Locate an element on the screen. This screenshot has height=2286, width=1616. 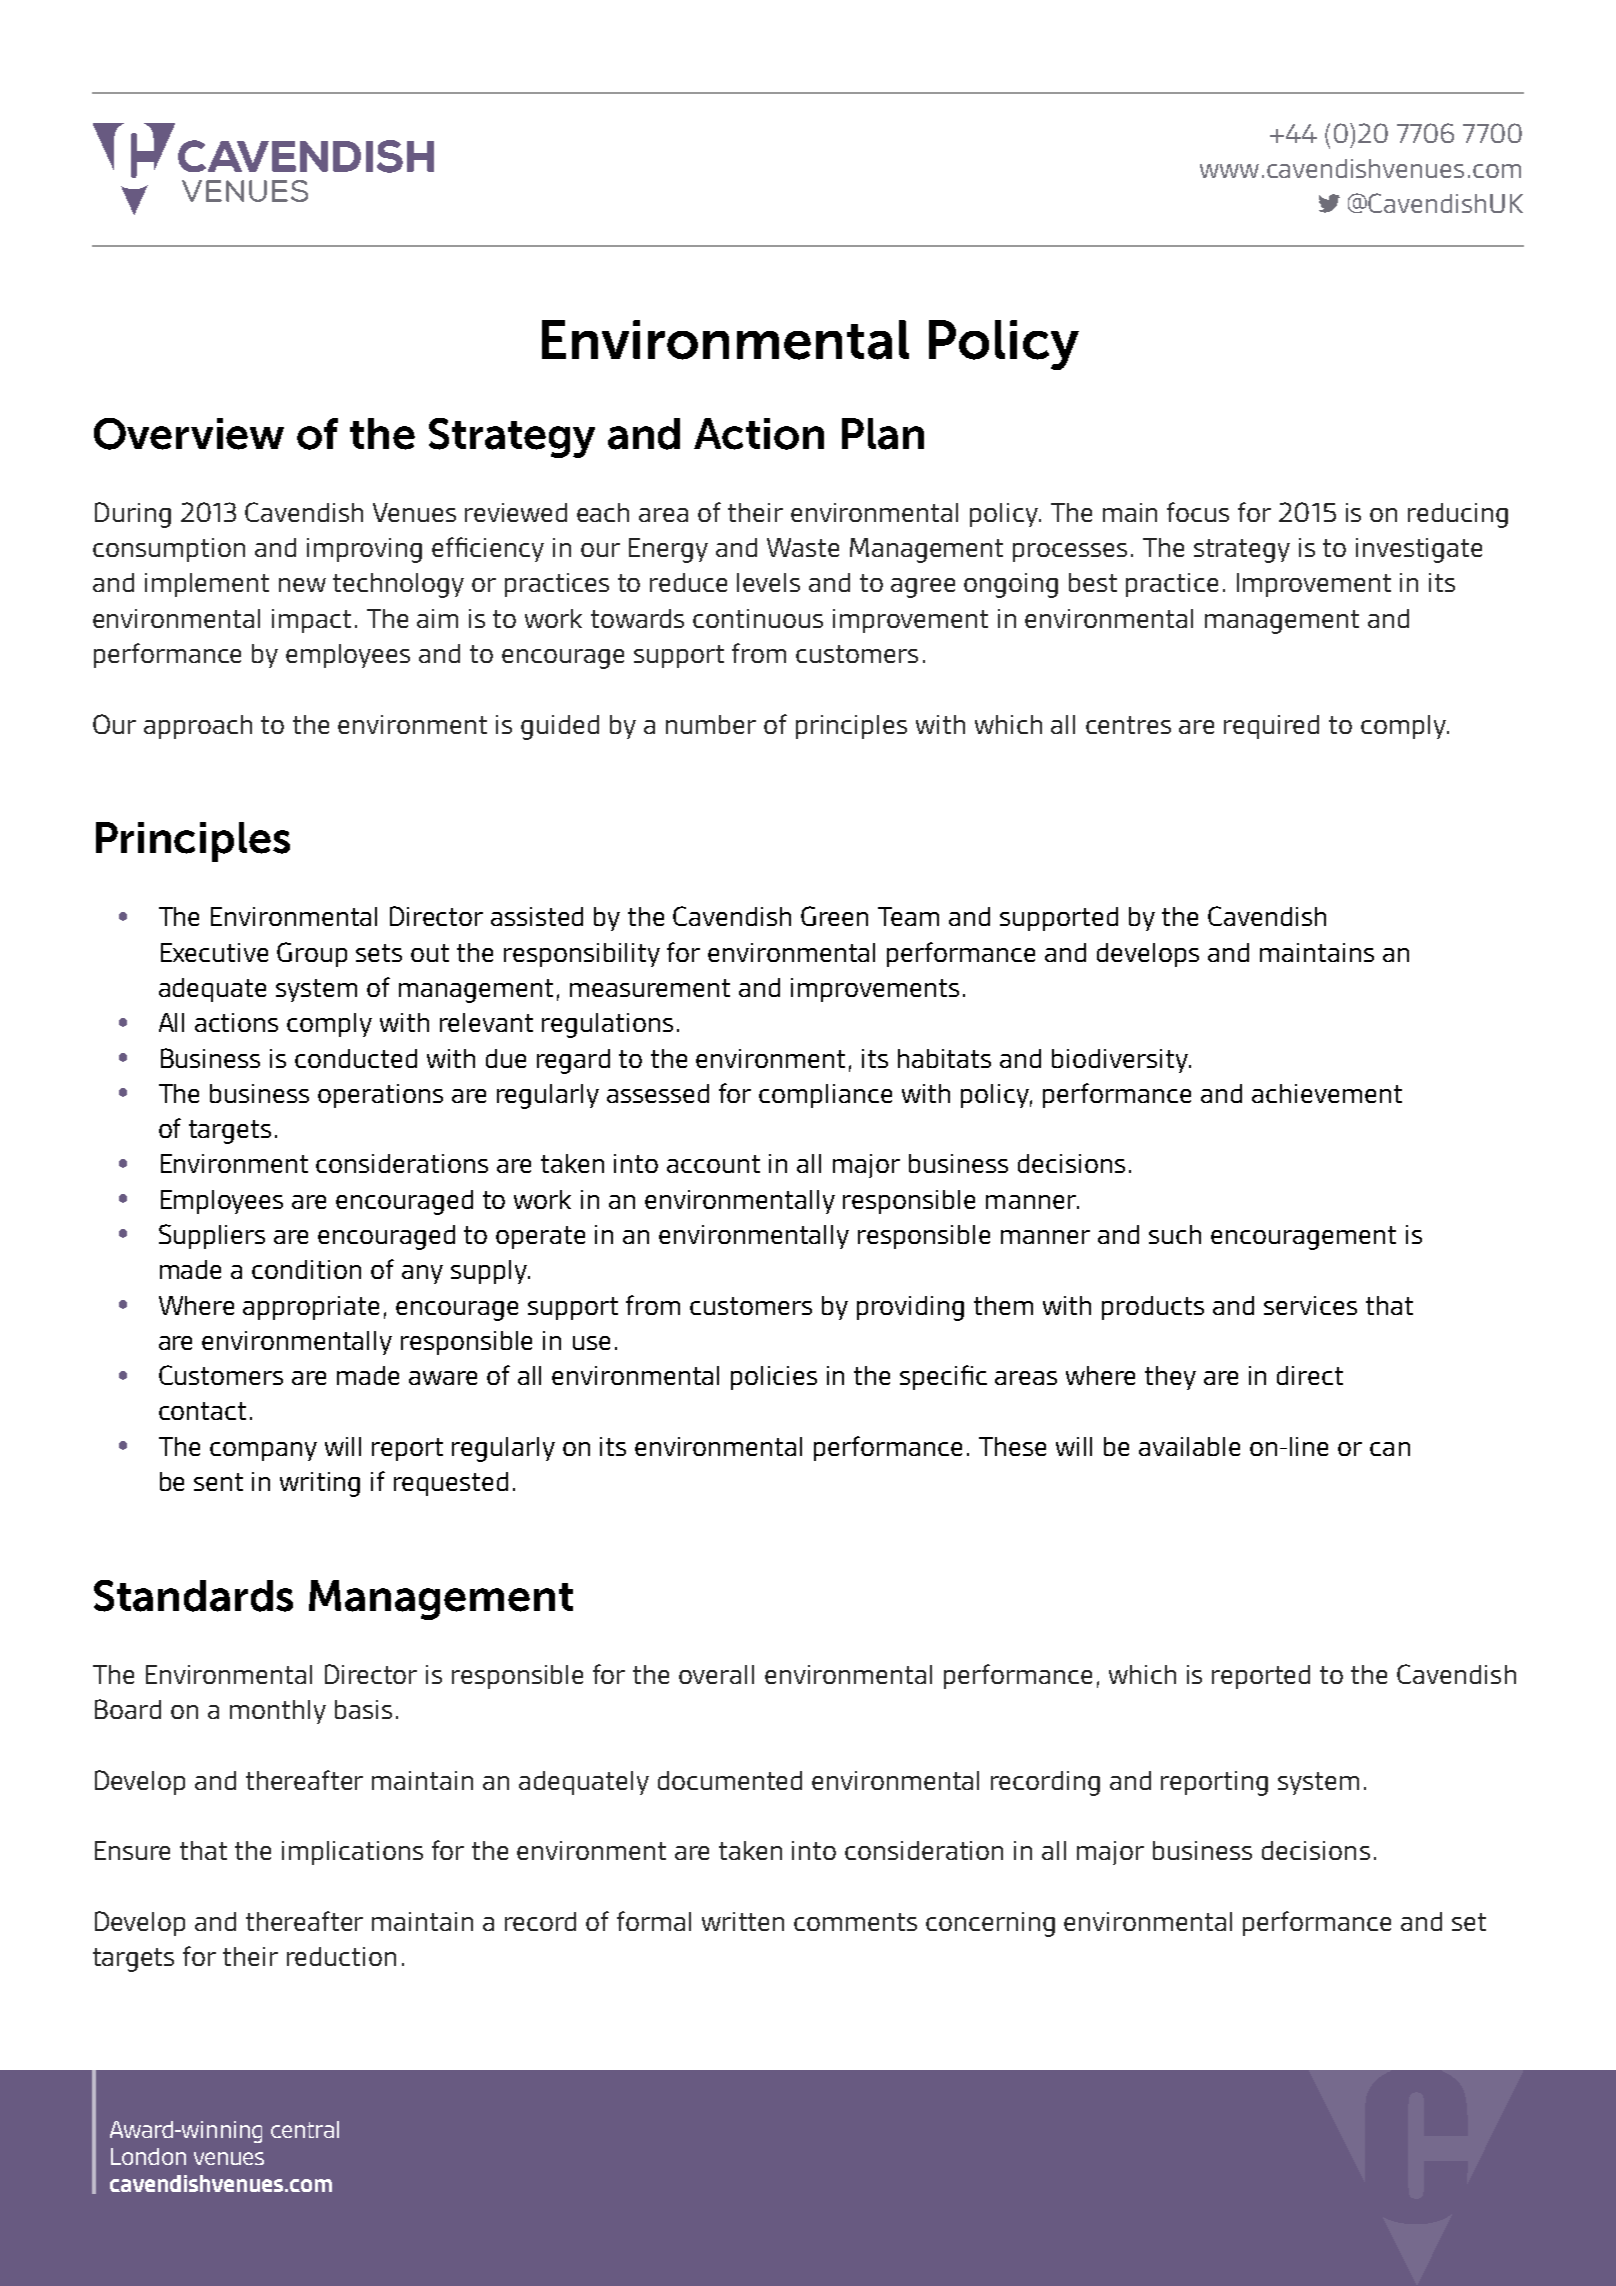
concerning is located at coordinates (990, 1924).
